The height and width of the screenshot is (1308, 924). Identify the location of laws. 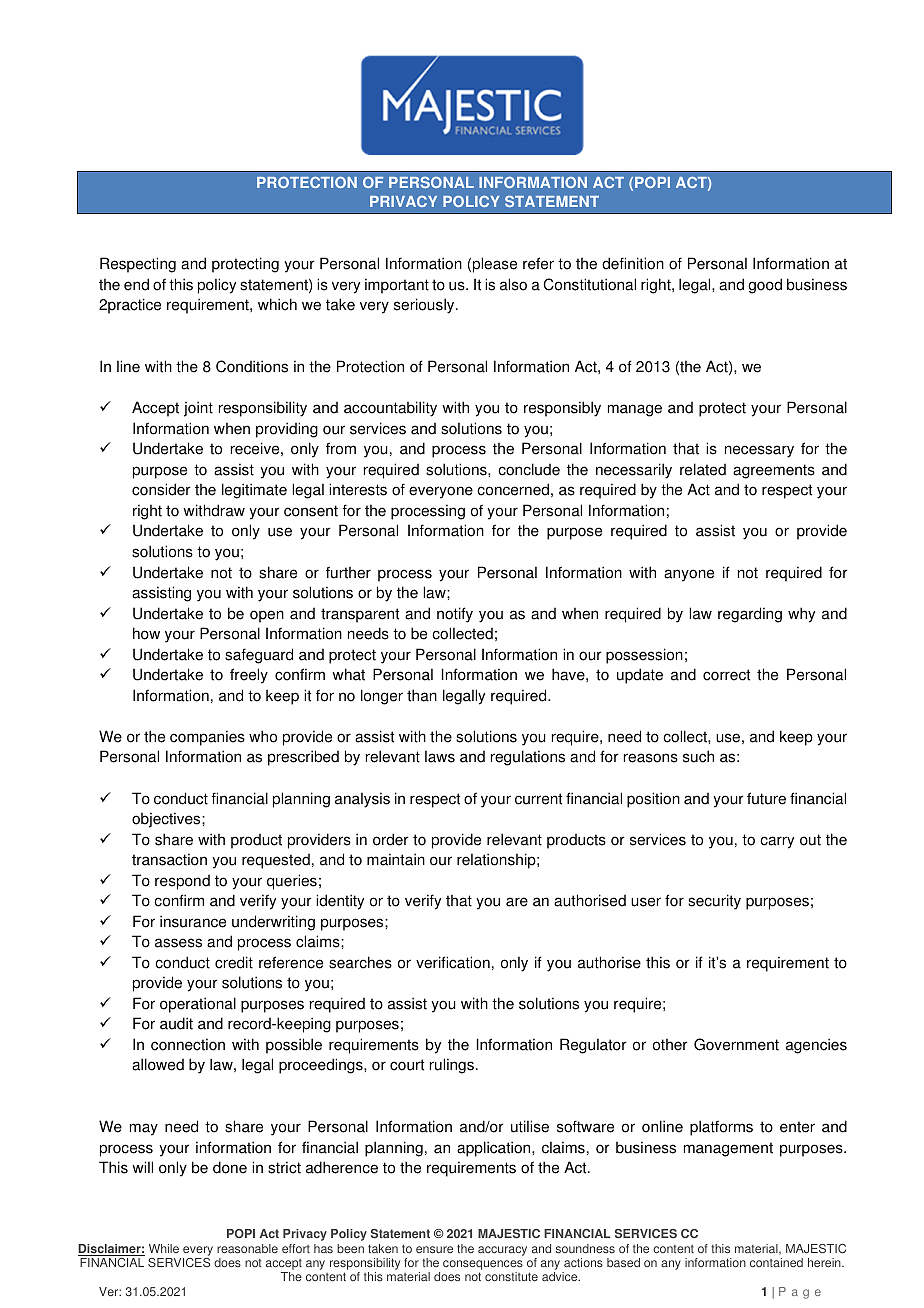
(440, 756).
